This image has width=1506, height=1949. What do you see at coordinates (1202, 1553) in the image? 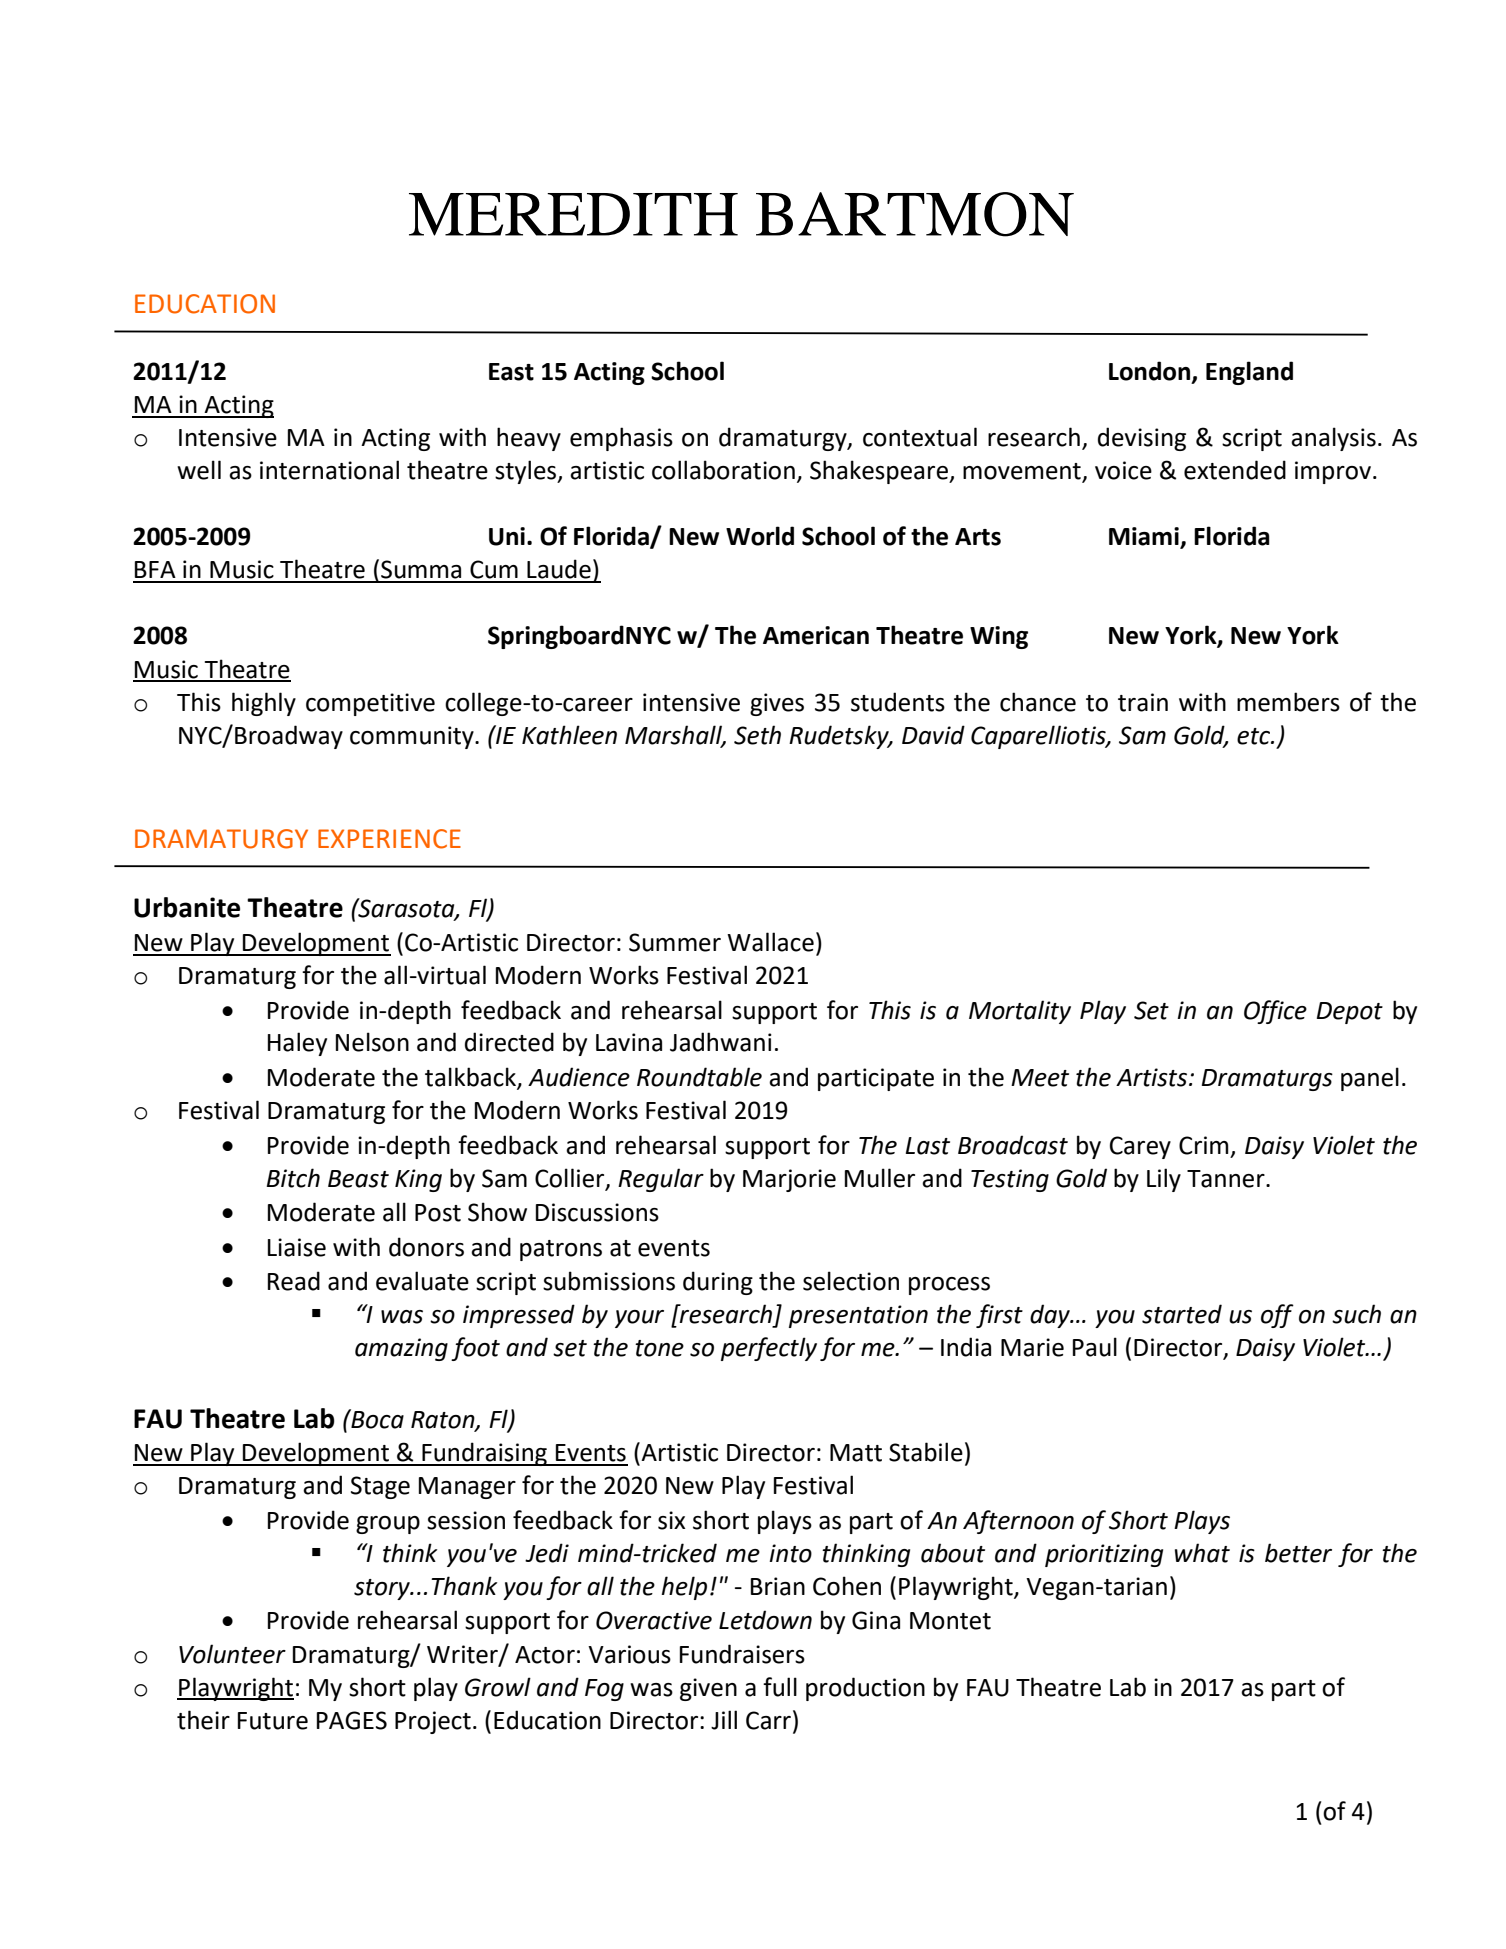
I see `what` at bounding box center [1202, 1553].
